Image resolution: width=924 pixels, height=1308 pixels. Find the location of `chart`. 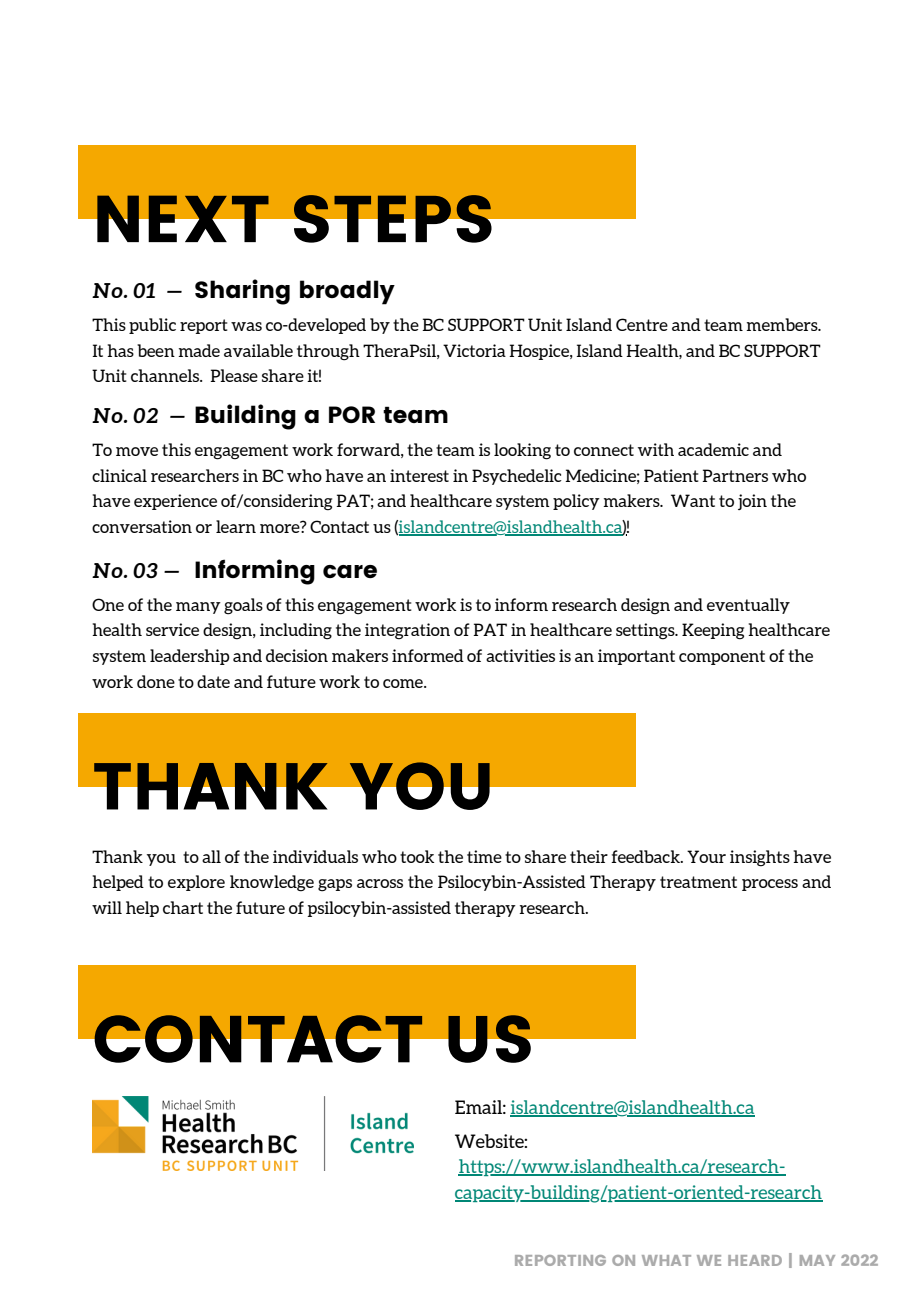

chart is located at coordinates (183, 907).
